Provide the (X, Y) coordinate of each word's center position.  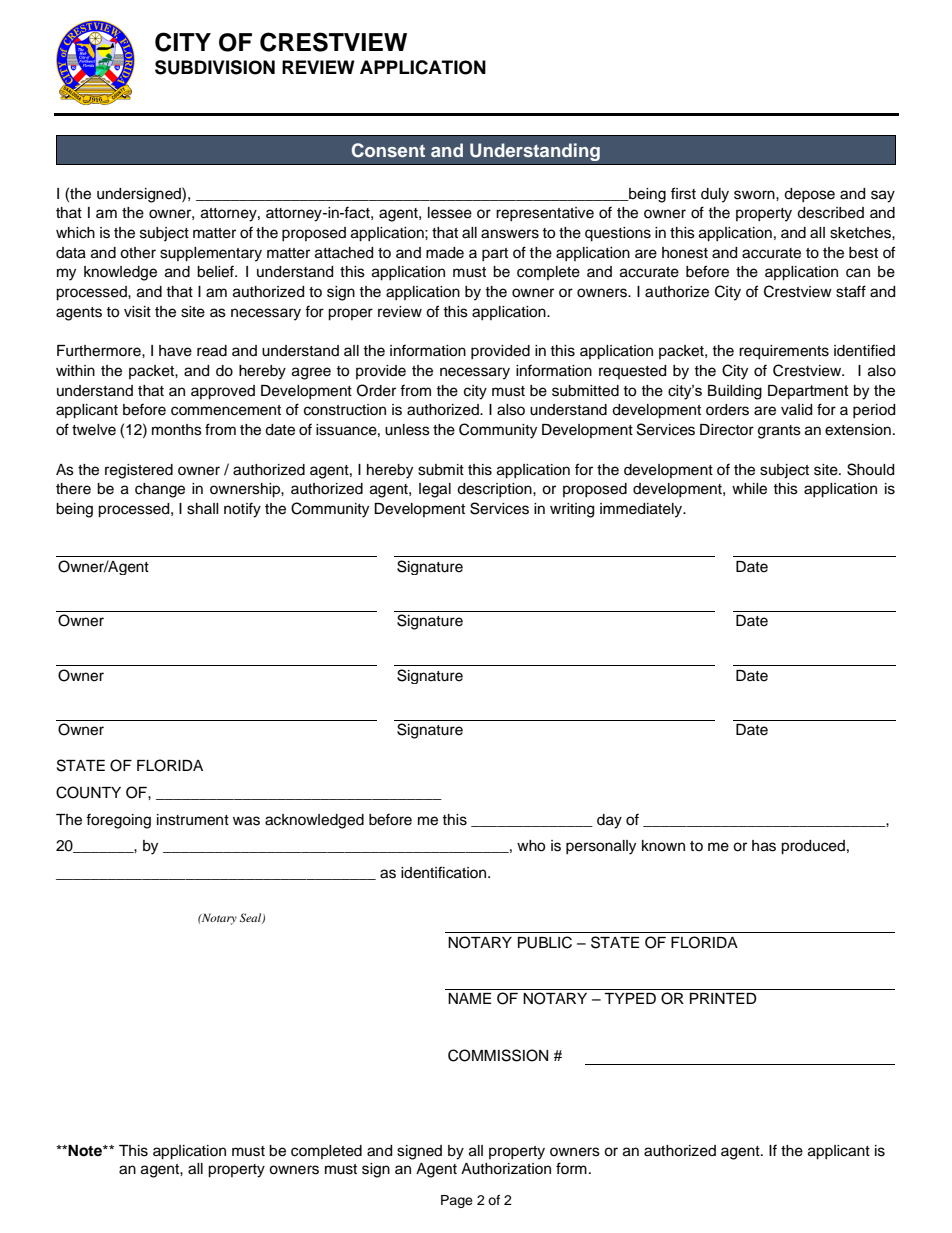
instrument (193, 820)
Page (457, 1201)
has (764, 846)
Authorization (506, 1169)
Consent (388, 150)
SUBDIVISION (215, 67)
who (531, 846)
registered (139, 471)
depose (809, 195)
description (495, 490)
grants (779, 432)
